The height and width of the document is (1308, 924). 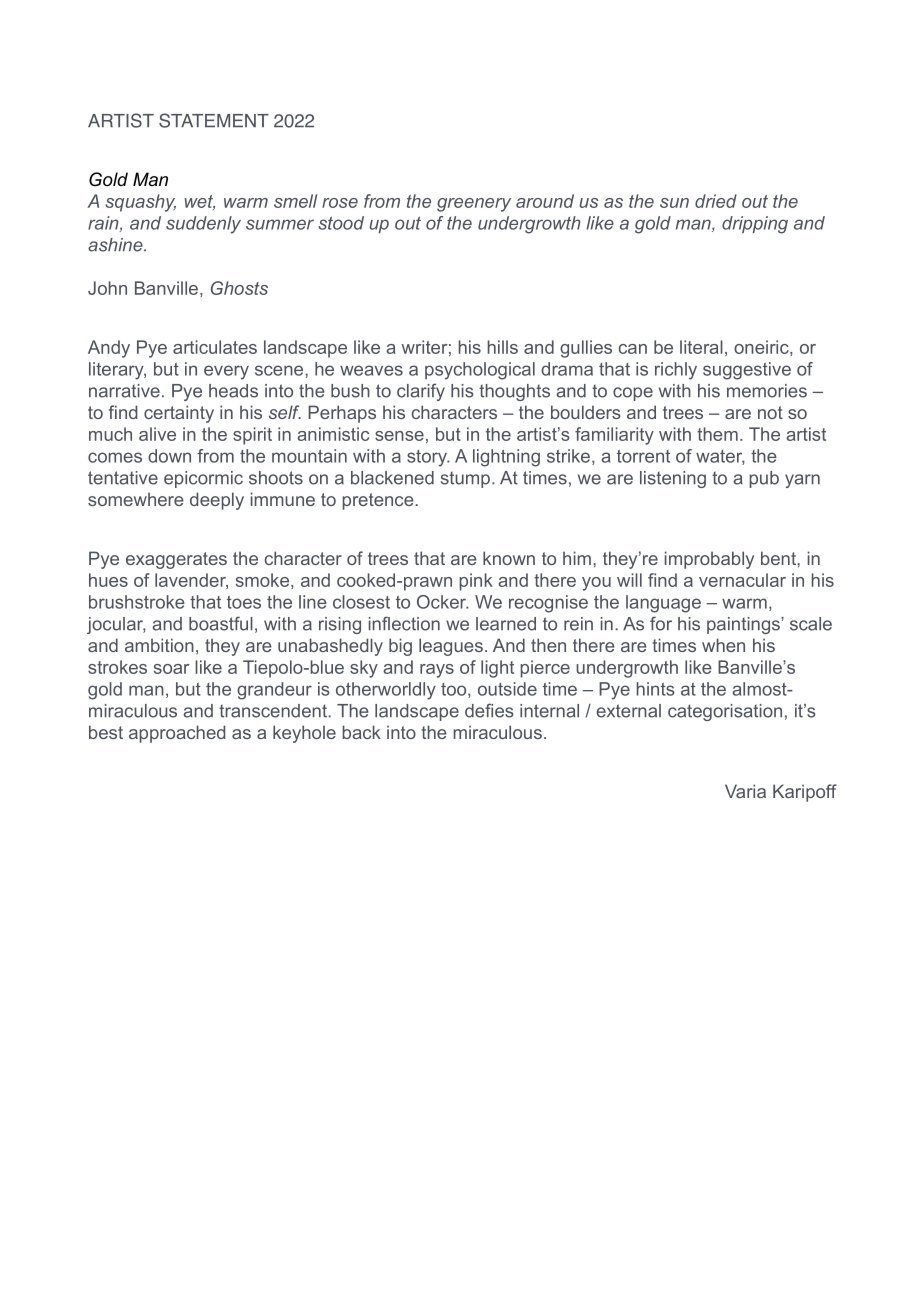 I want to click on water, so click(x=720, y=457).
